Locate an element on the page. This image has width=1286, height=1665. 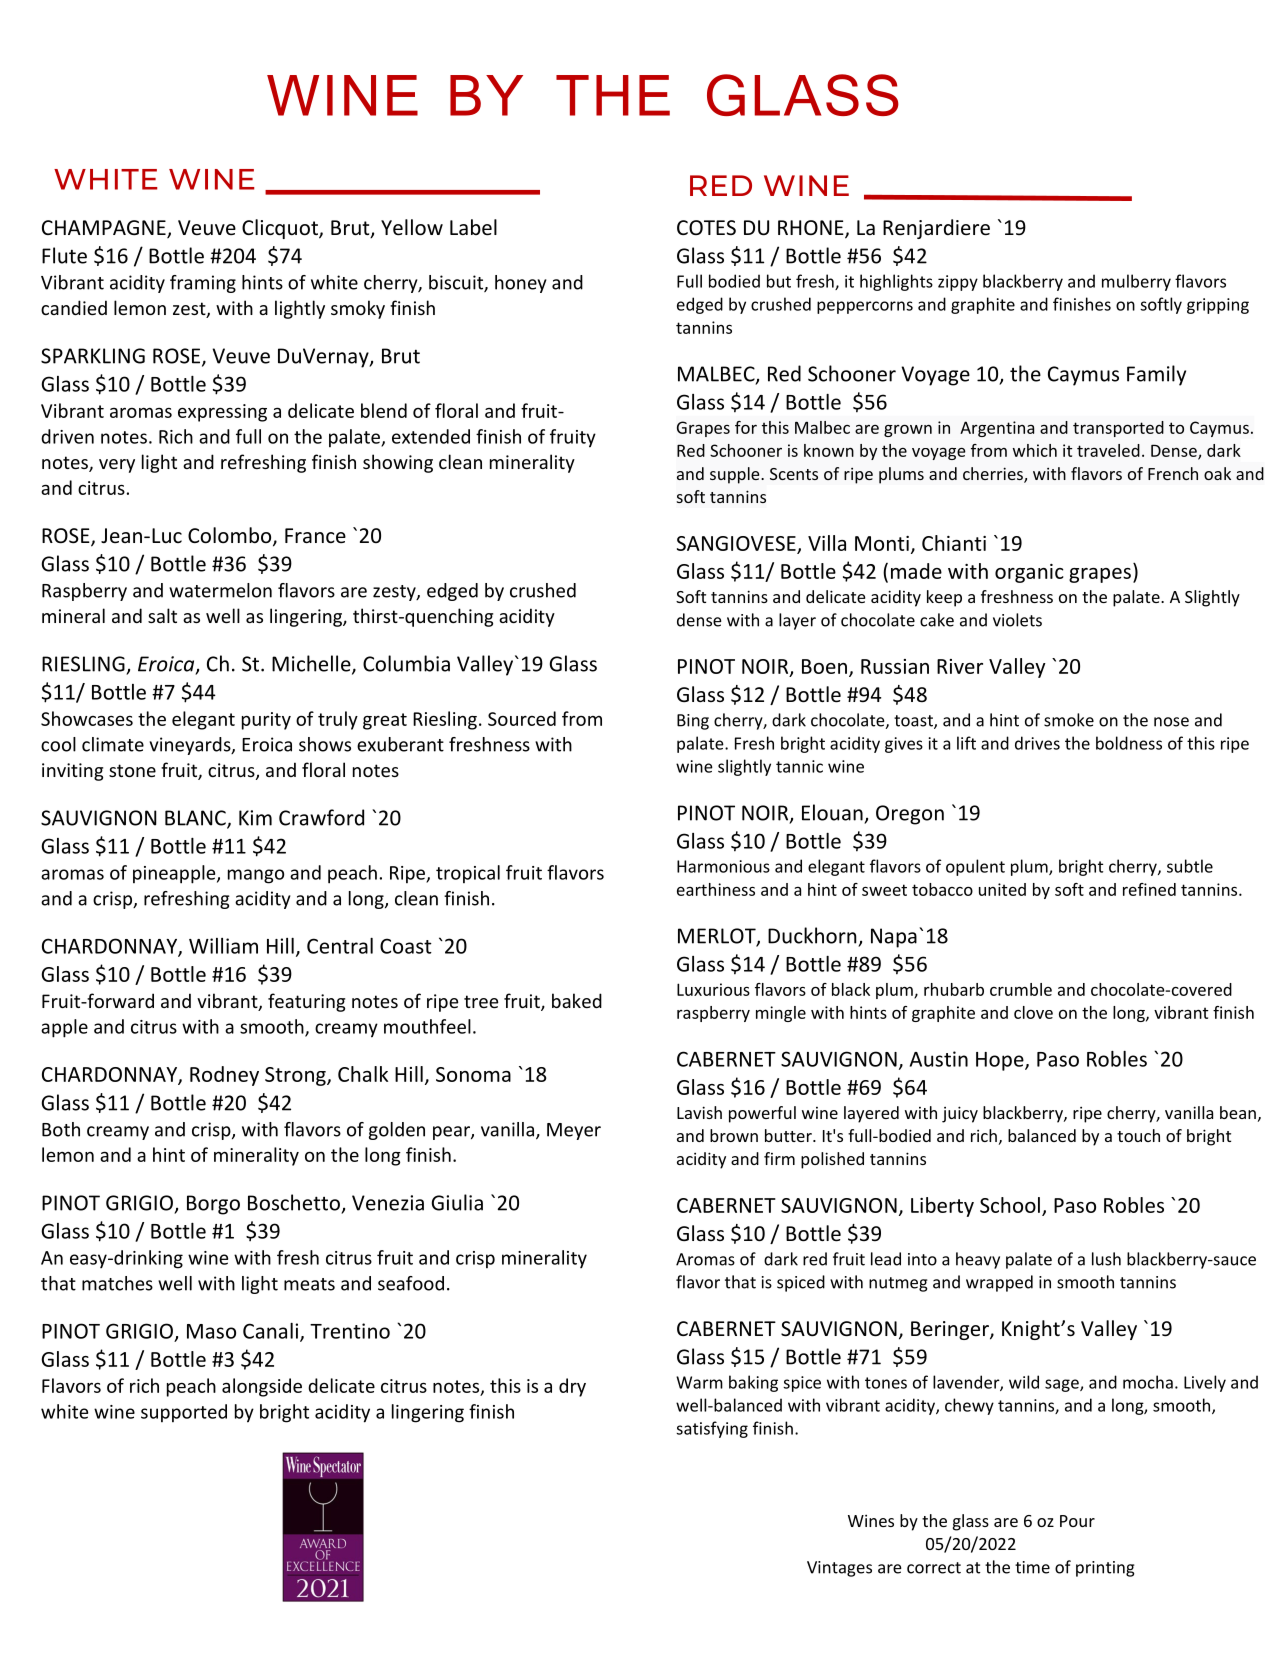
Pour is located at coordinates (1077, 1521).
